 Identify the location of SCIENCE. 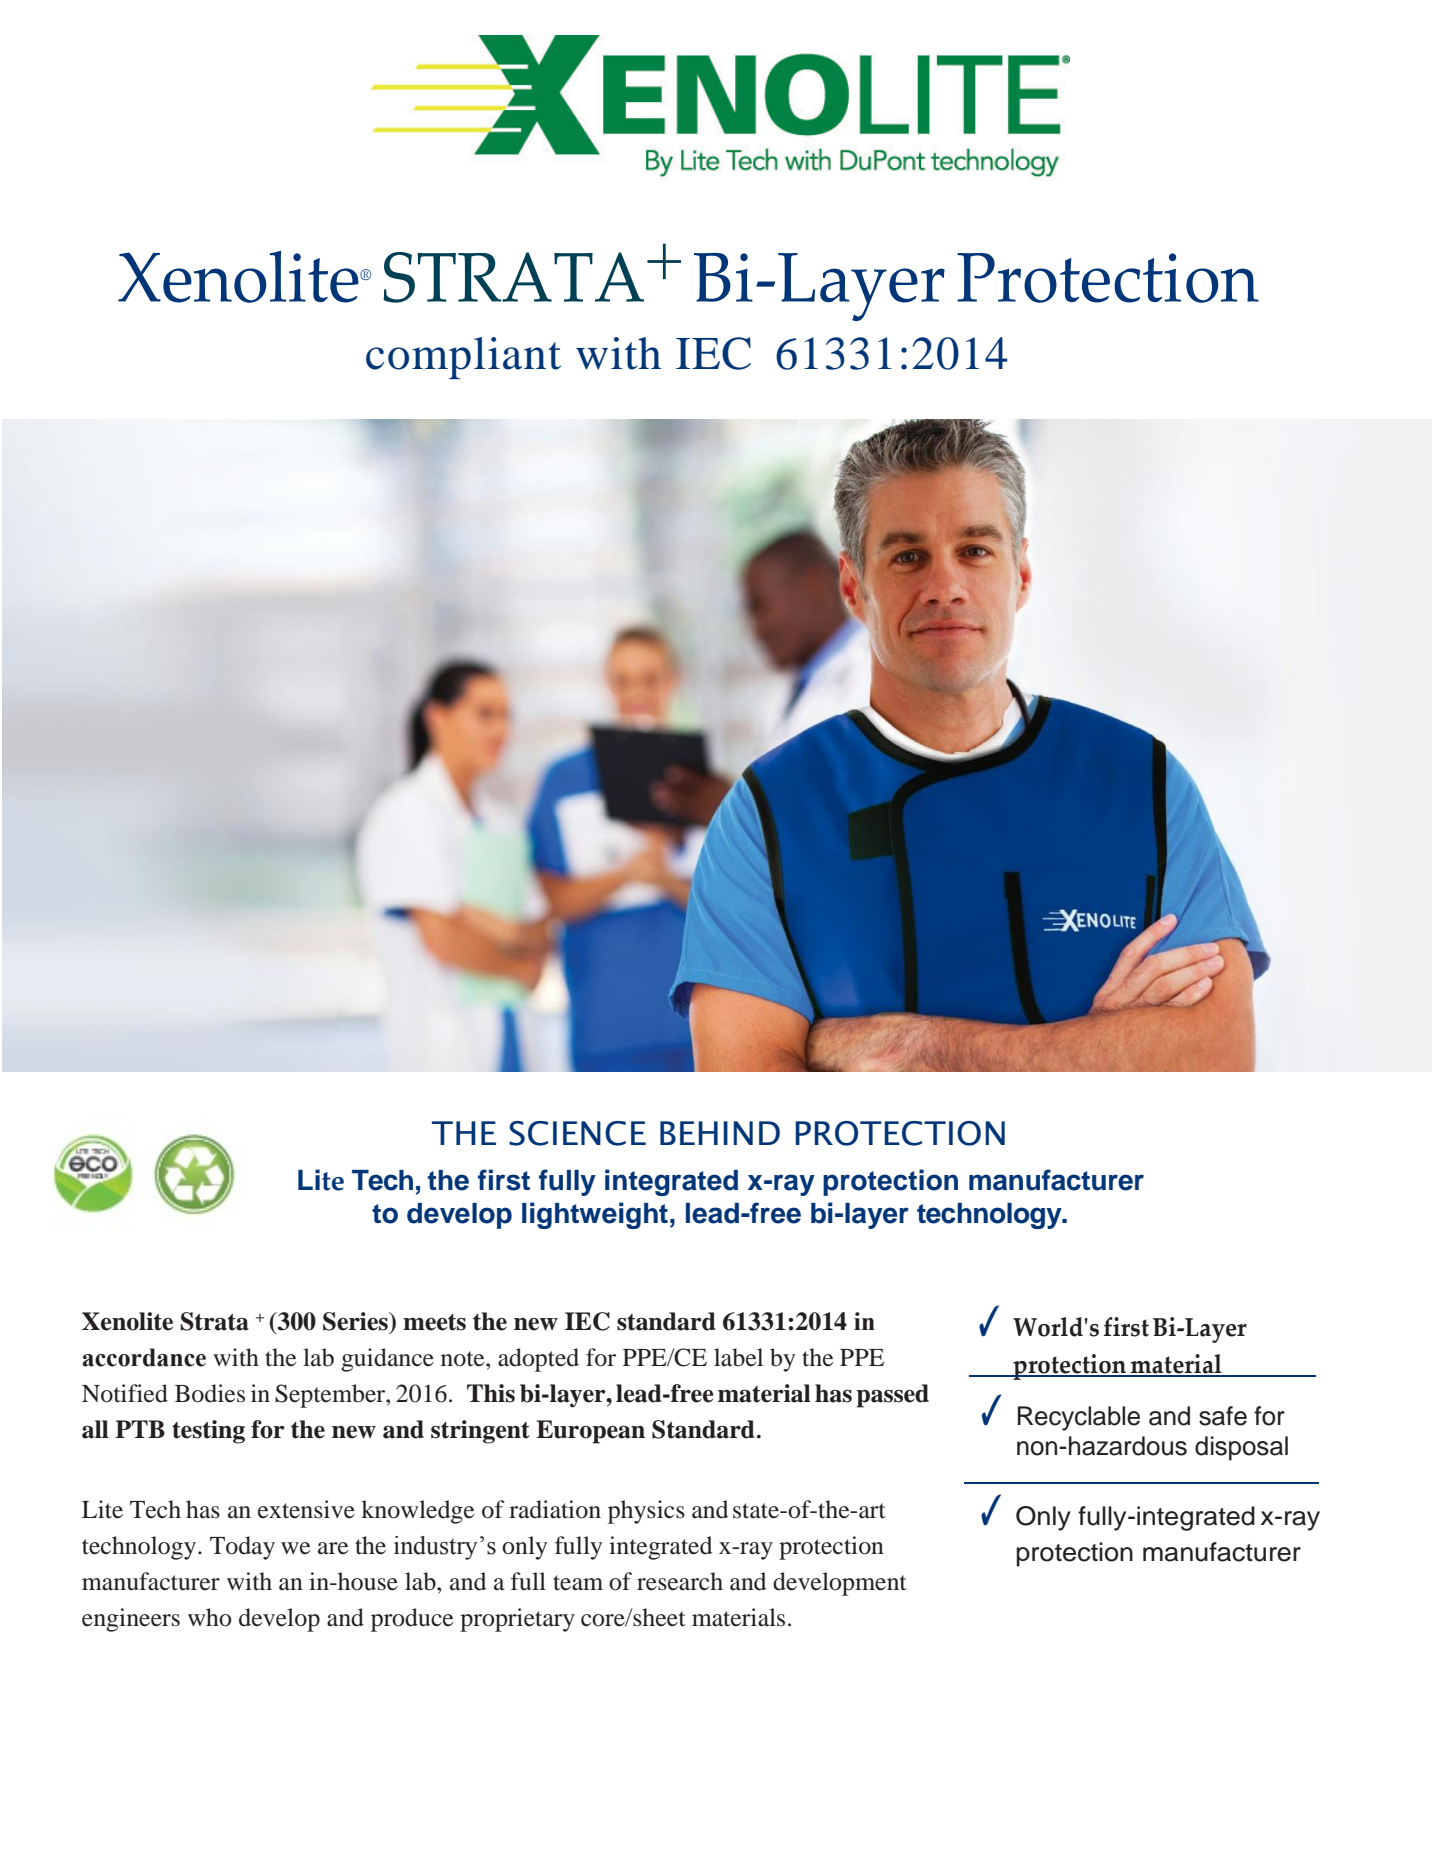
(577, 1133).
